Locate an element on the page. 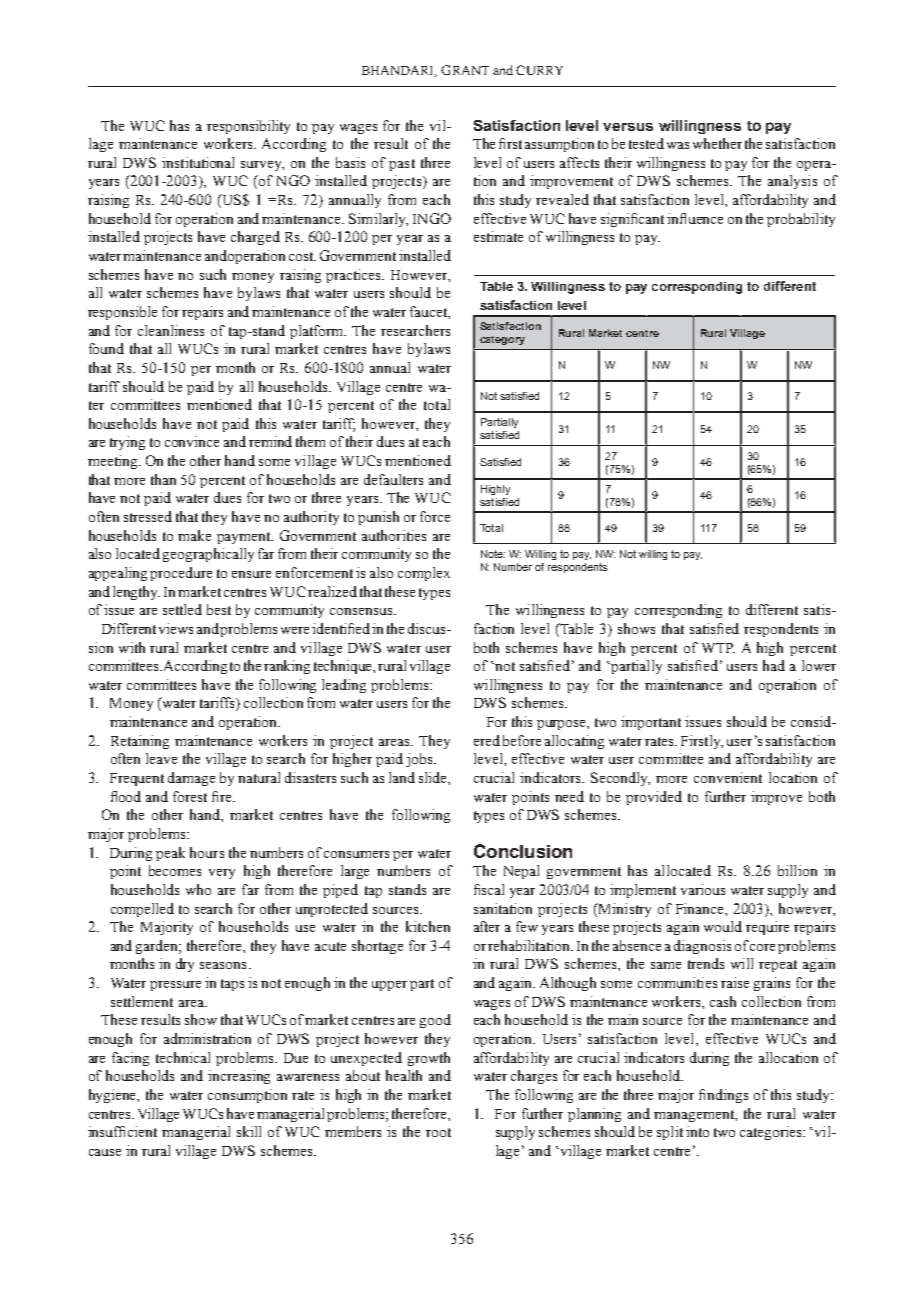 This document has width=924, height=1308. cleanliness is located at coordinates (171, 330).
